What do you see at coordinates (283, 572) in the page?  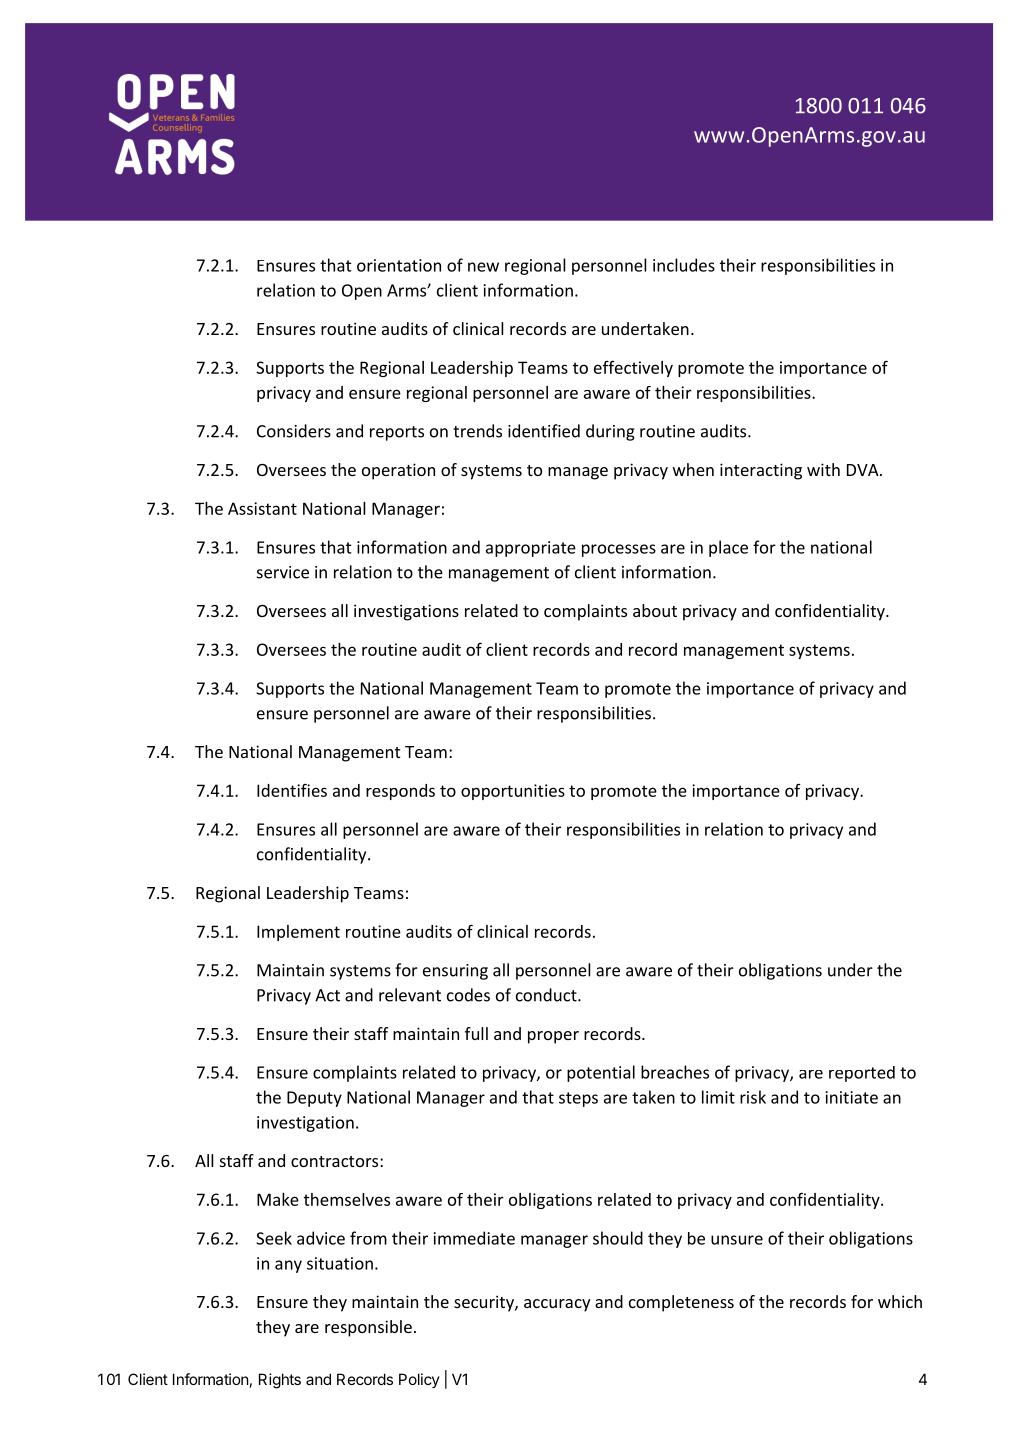 I see `service` at bounding box center [283, 572].
